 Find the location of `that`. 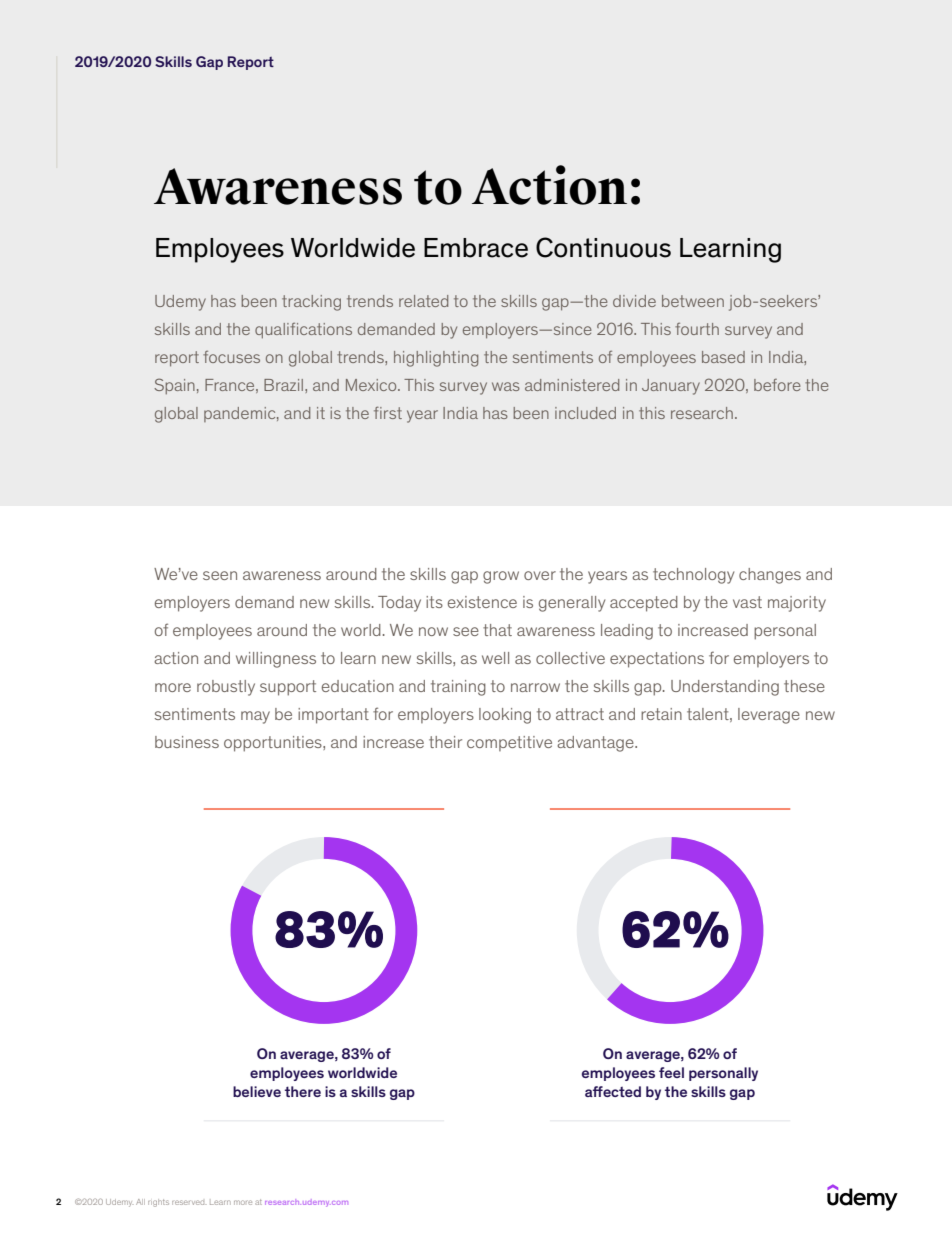

that is located at coordinates (497, 630).
